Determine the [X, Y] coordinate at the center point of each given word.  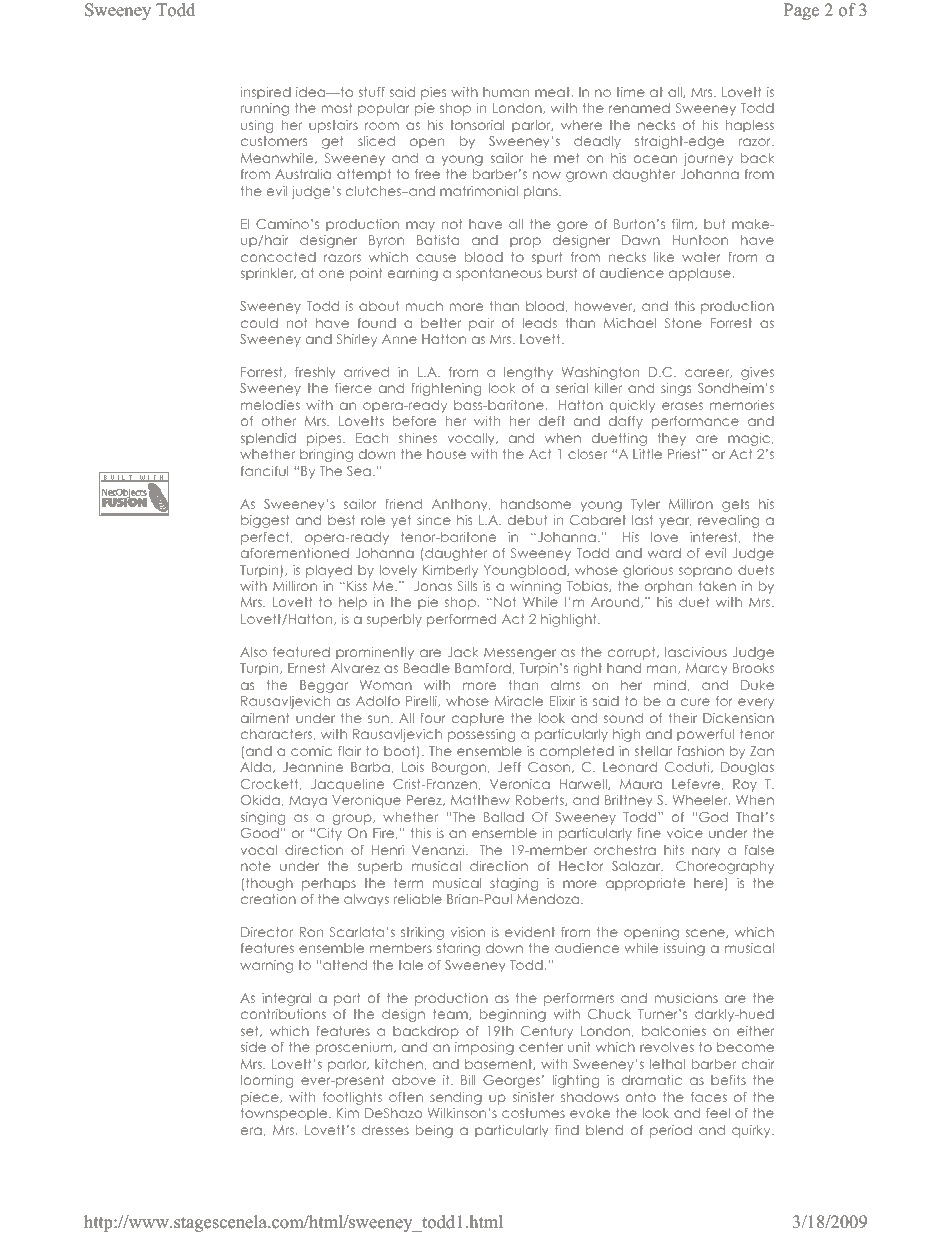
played [329, 571]
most [337, 108]
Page [801, 11]
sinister [534, 1097]
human [506, 92]
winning [535, 587]
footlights [352, 1098]
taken [717, 586]
